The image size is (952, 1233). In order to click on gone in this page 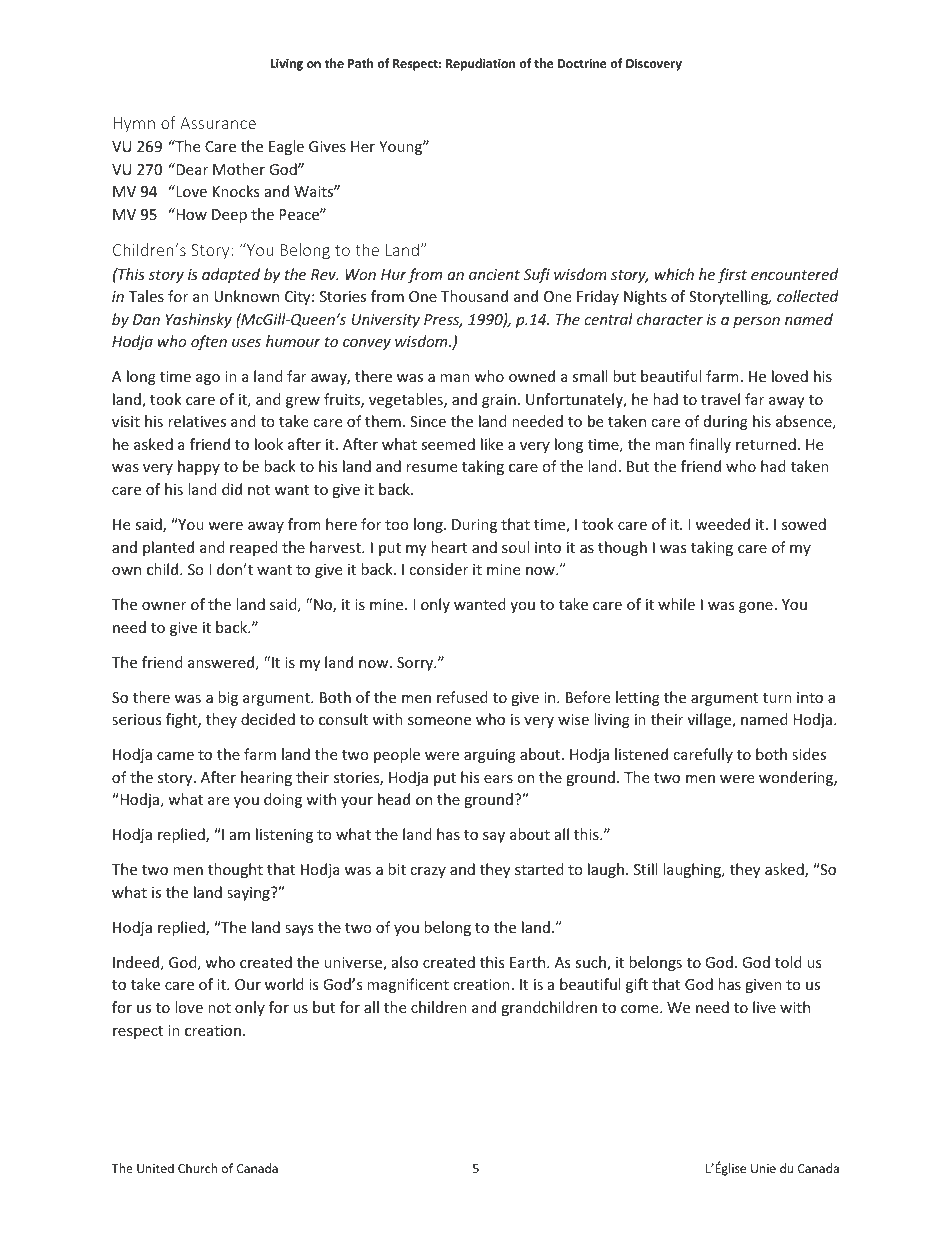, I will do `click(756, 607)`.
